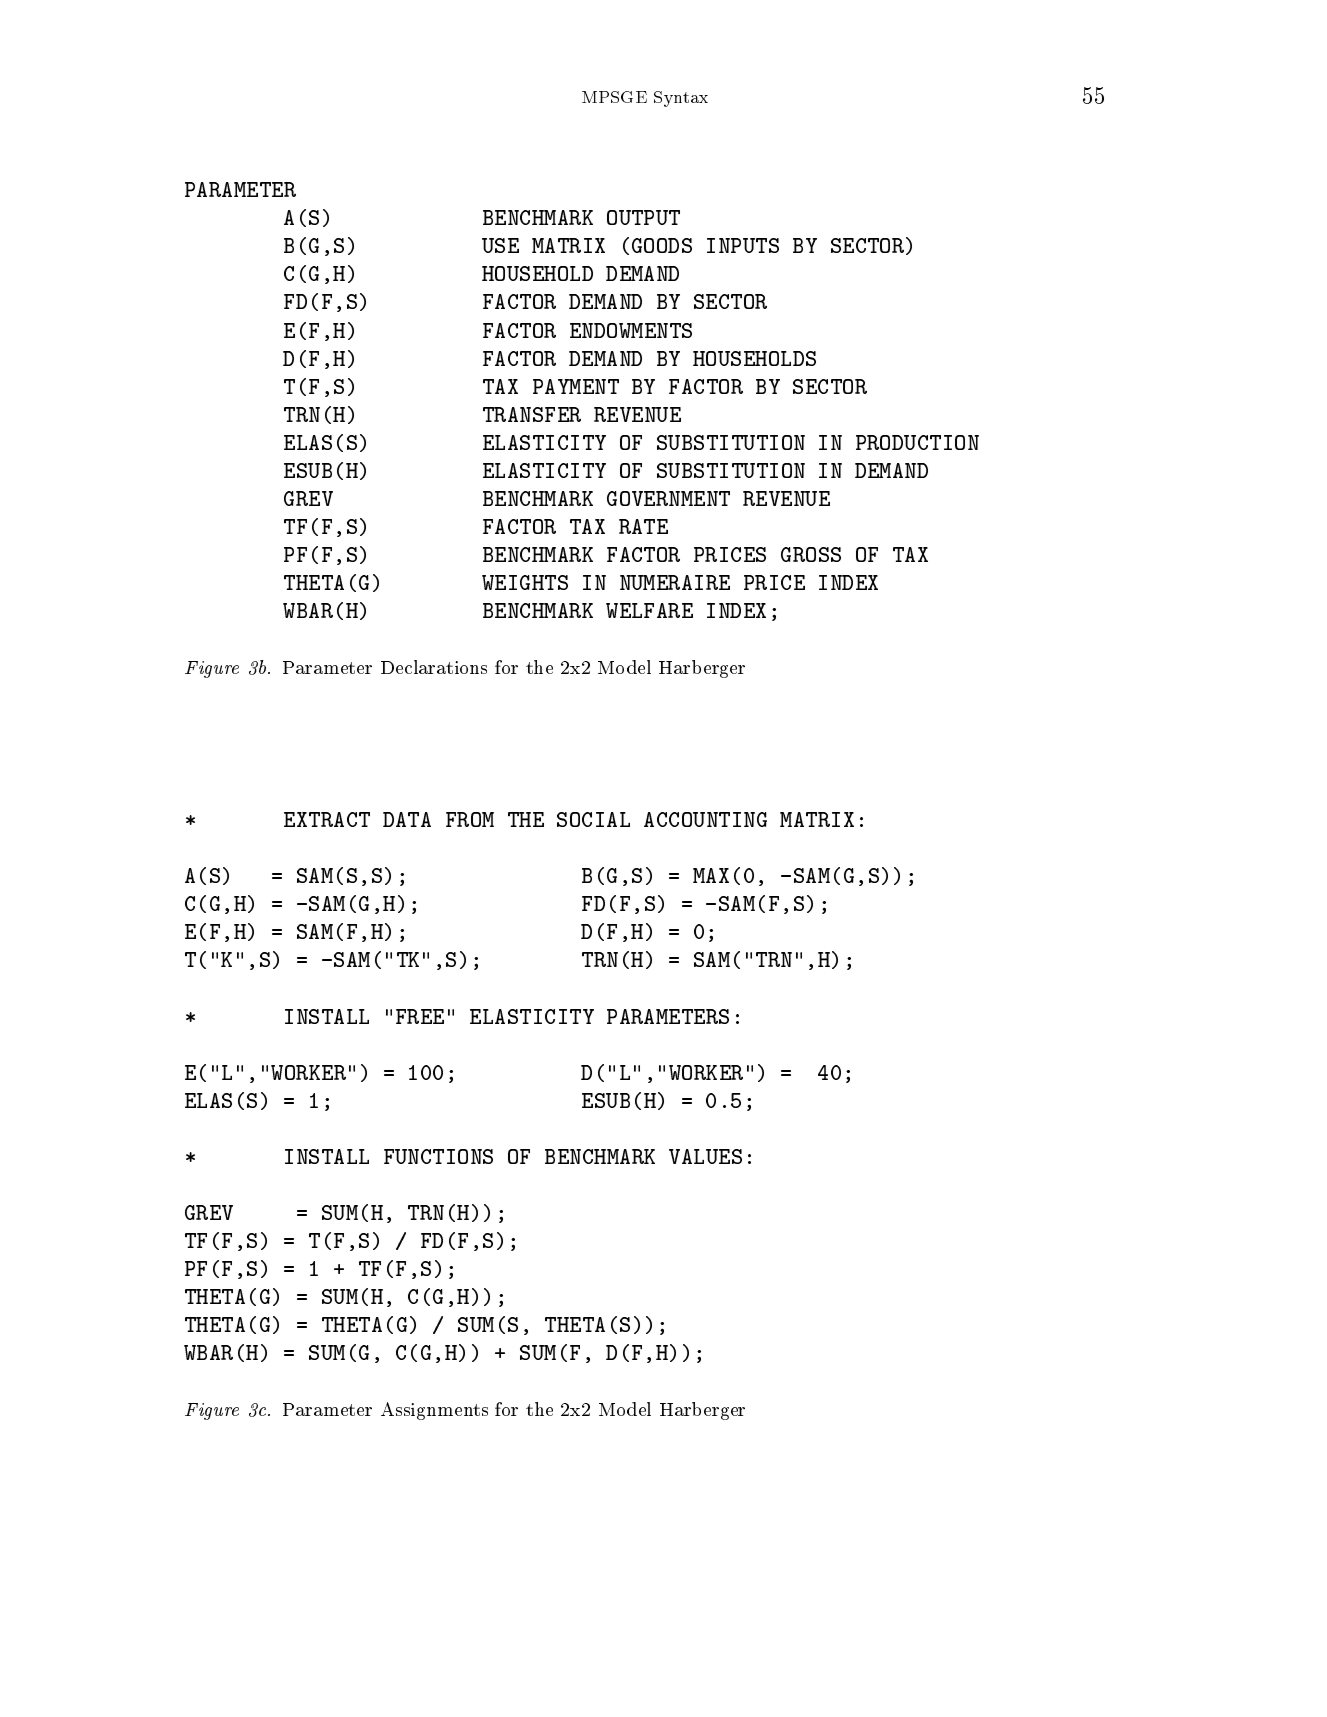 The width and height of the screenshot is (1327, 1717). Describe the element at coordinates (434, 1411) in the screenshot. I see `Assignments` at that location.
